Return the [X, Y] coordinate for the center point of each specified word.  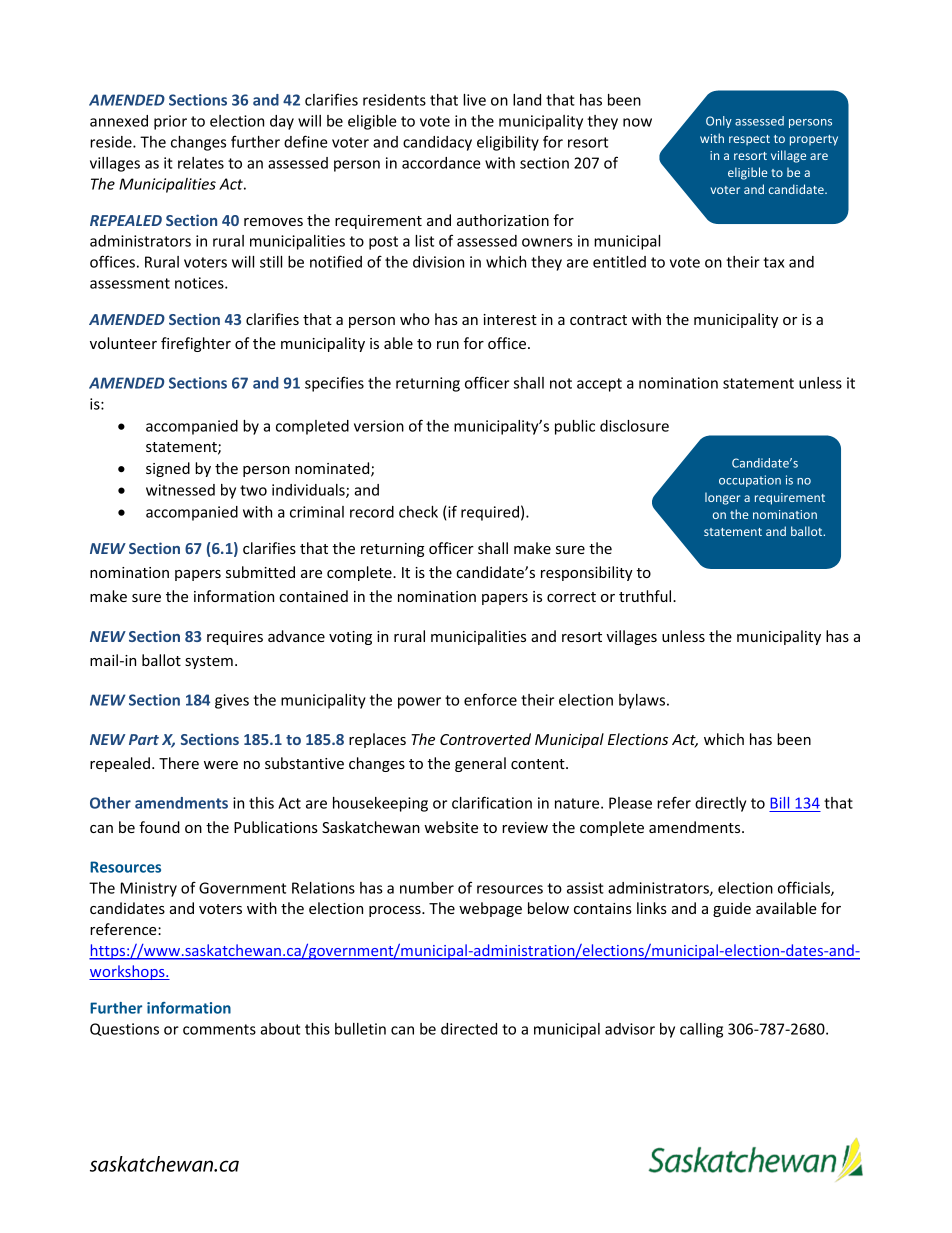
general [480, 764]
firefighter [196, 344]
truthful [646, 596]
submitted [260, 572]
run [448, 345]
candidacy [437, 143]
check [418, 512]
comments [219, 1029]
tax [774, 262]
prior [170, 122]
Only [719, 122]
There [179, 763]
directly [720, 804]
